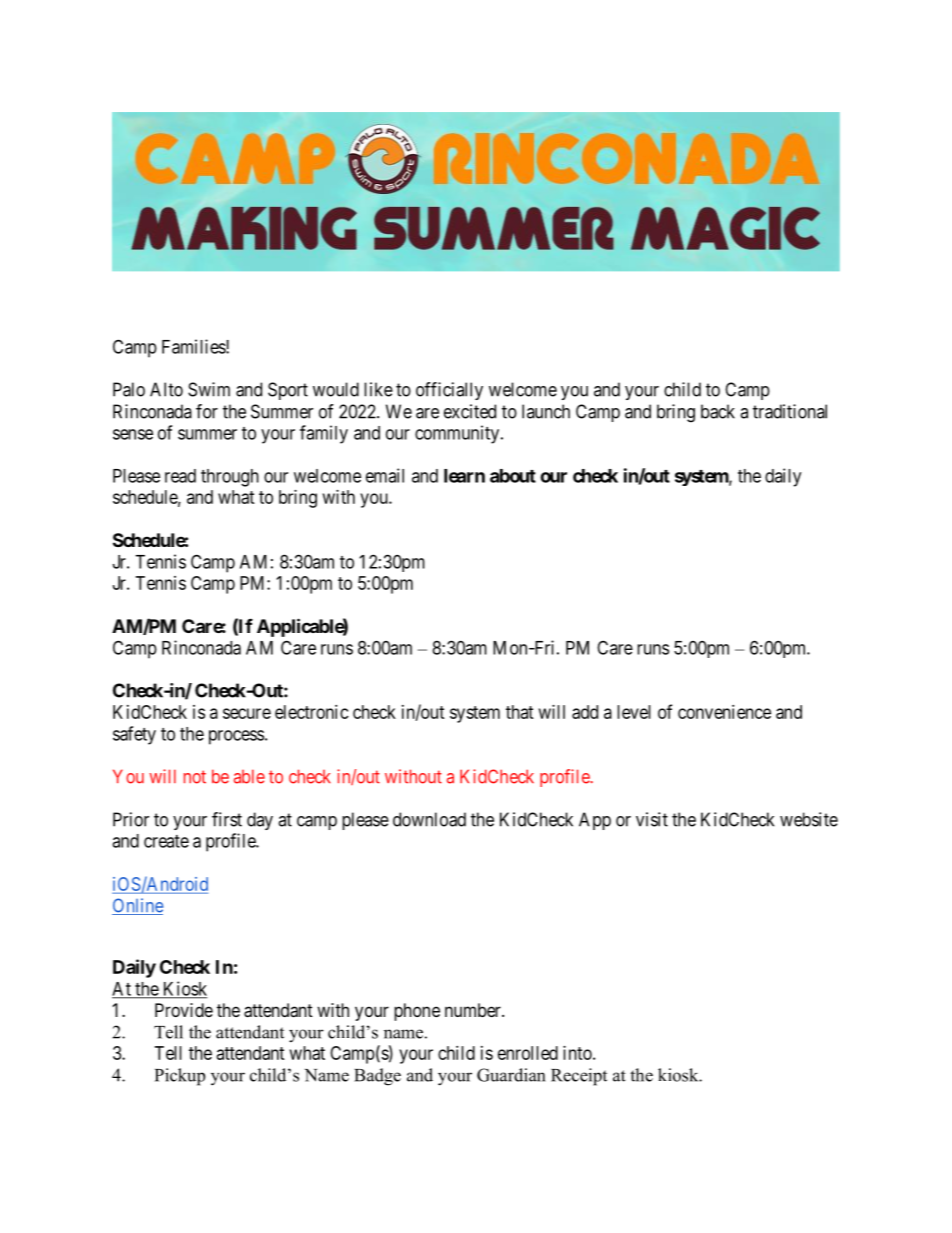 Image resolution: width=952 pixels, height=1233 pixels. What do you see at coordinates (464, 476) in the screenshot?
I see `learn` at bounding box center [464, 476].
